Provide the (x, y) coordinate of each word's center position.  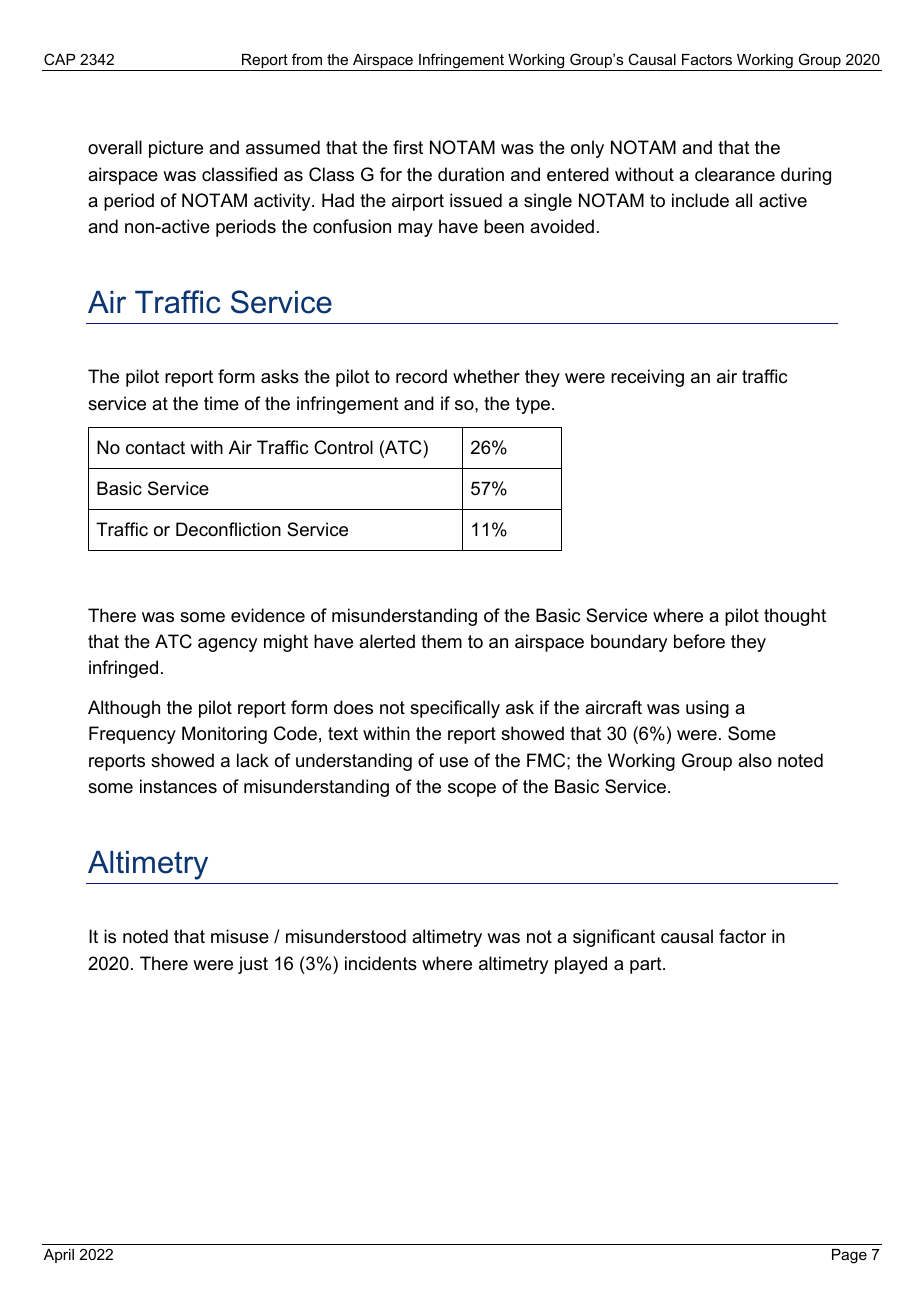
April (59, 1256)
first (408, 147)
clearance (735, 174)
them (441, 641)
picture (176, 149)
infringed (123, 669)
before (699, 641)
